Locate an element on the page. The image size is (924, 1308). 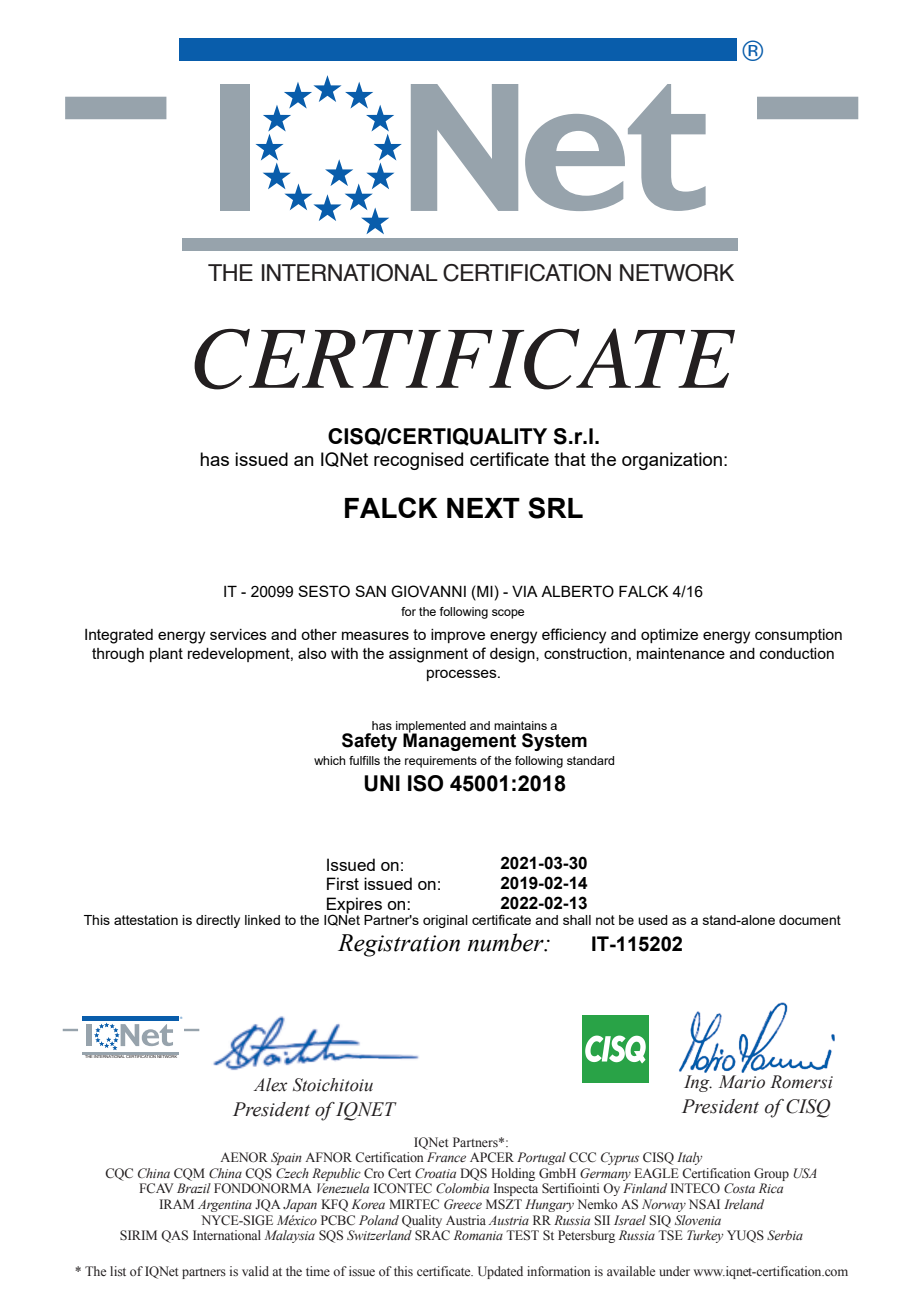
directly is located at coordinates (218, 921).
